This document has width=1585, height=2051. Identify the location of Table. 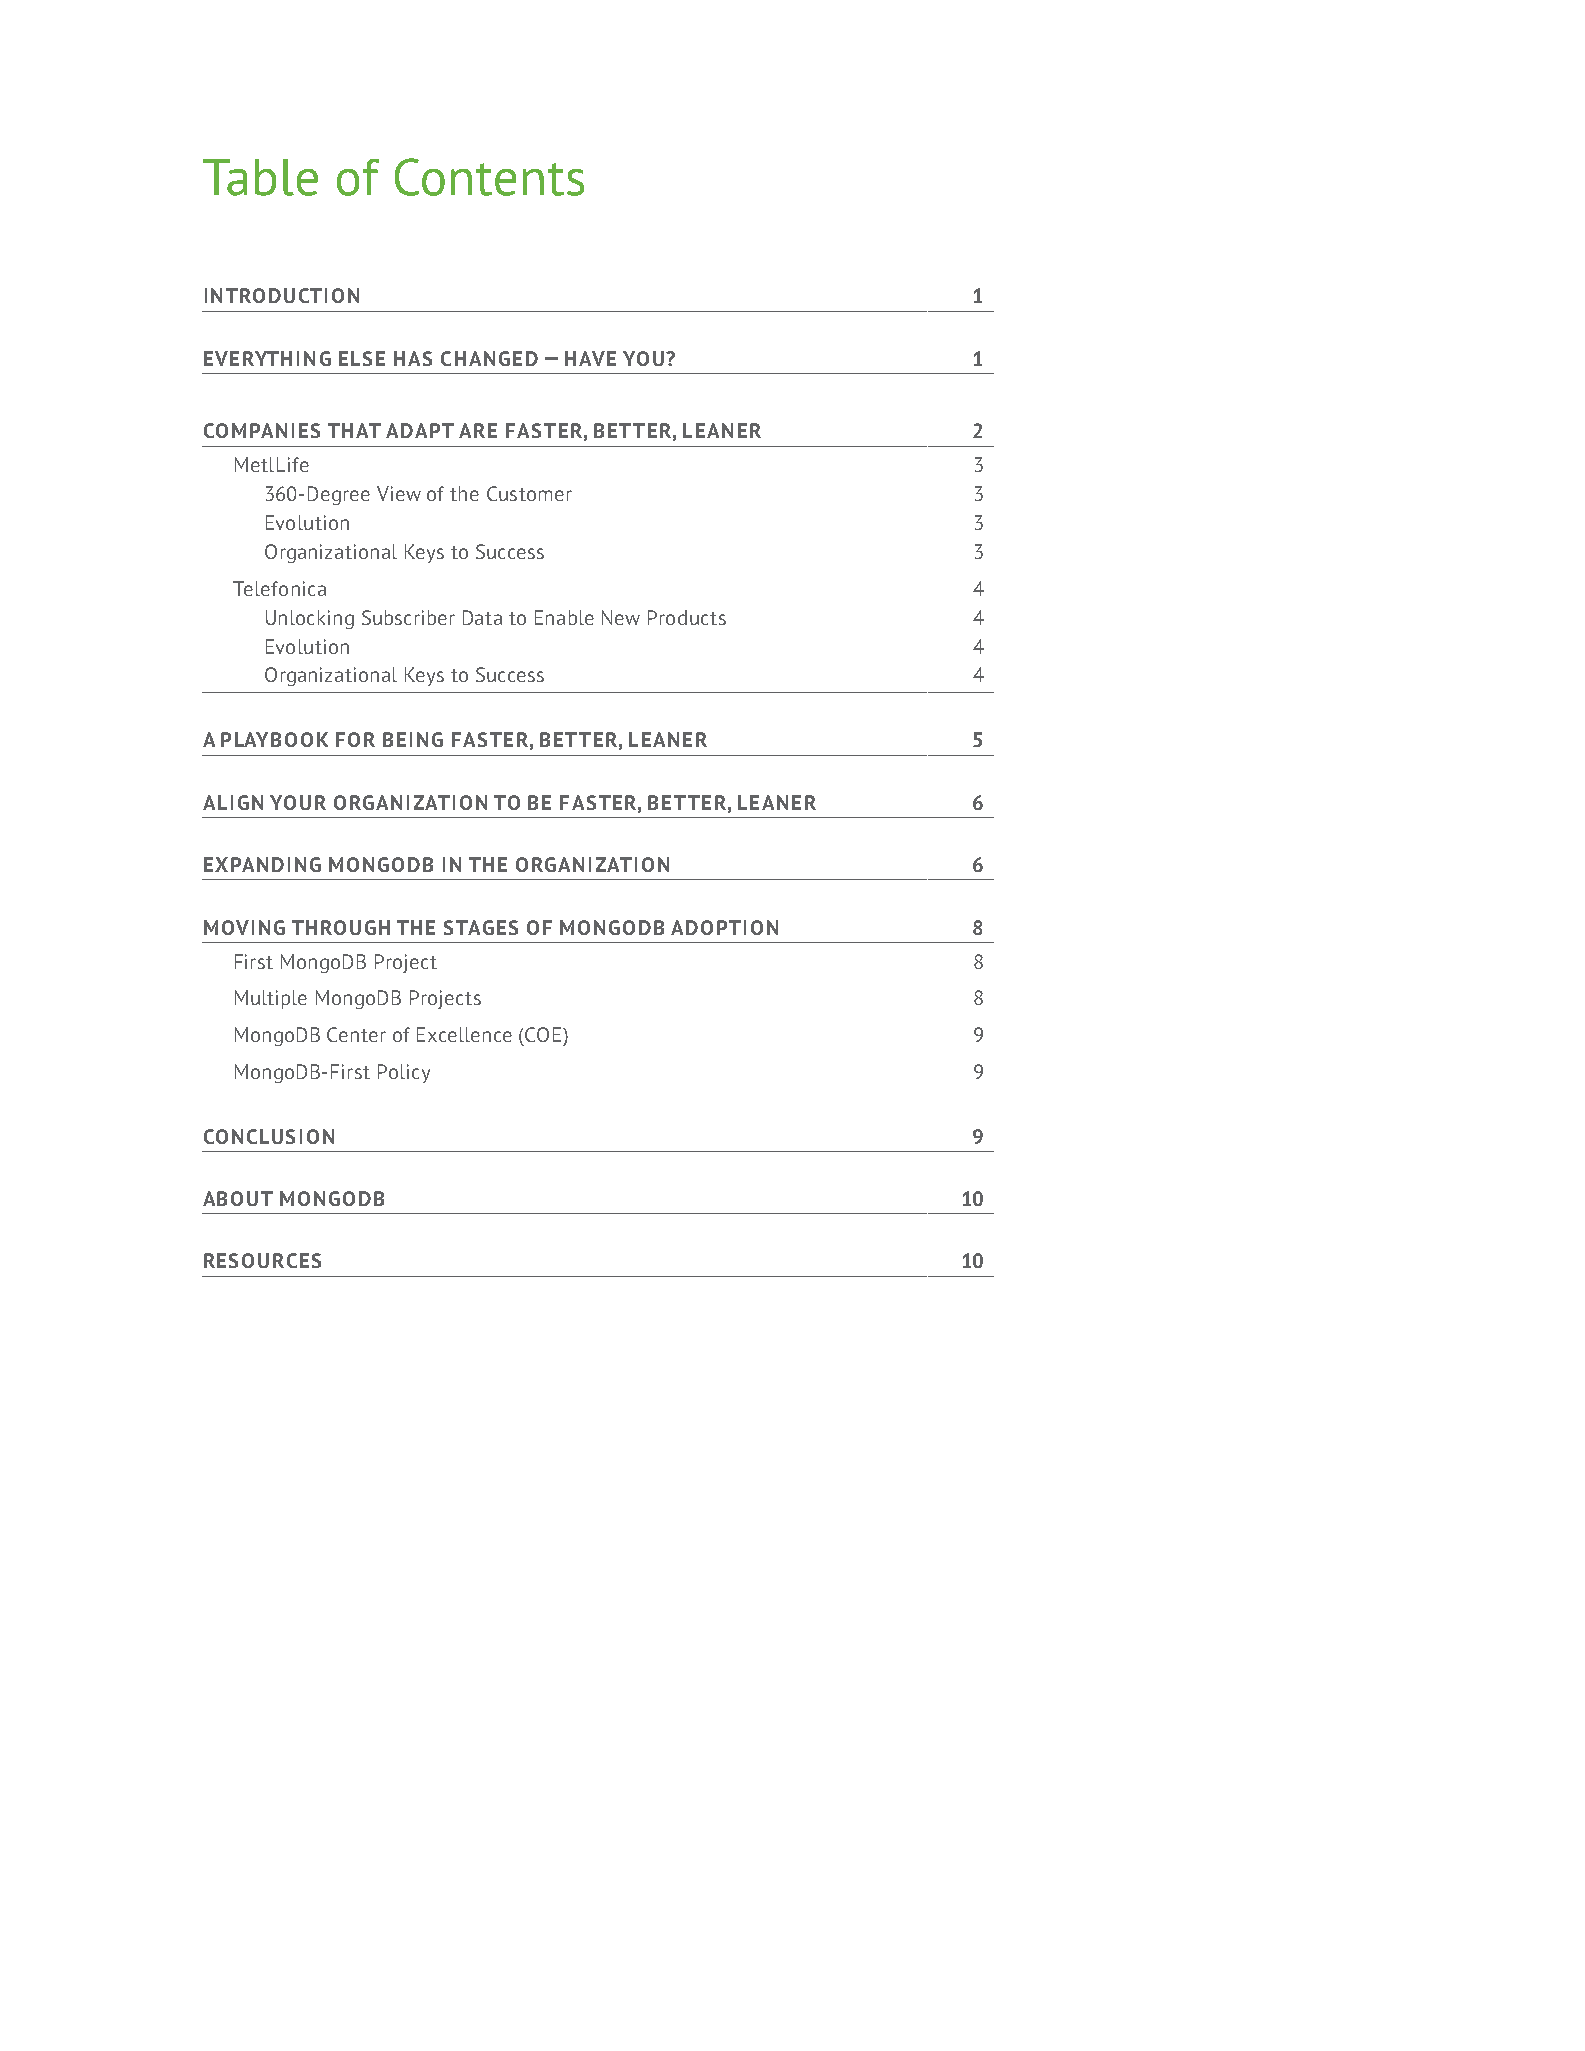
(260, 177).
